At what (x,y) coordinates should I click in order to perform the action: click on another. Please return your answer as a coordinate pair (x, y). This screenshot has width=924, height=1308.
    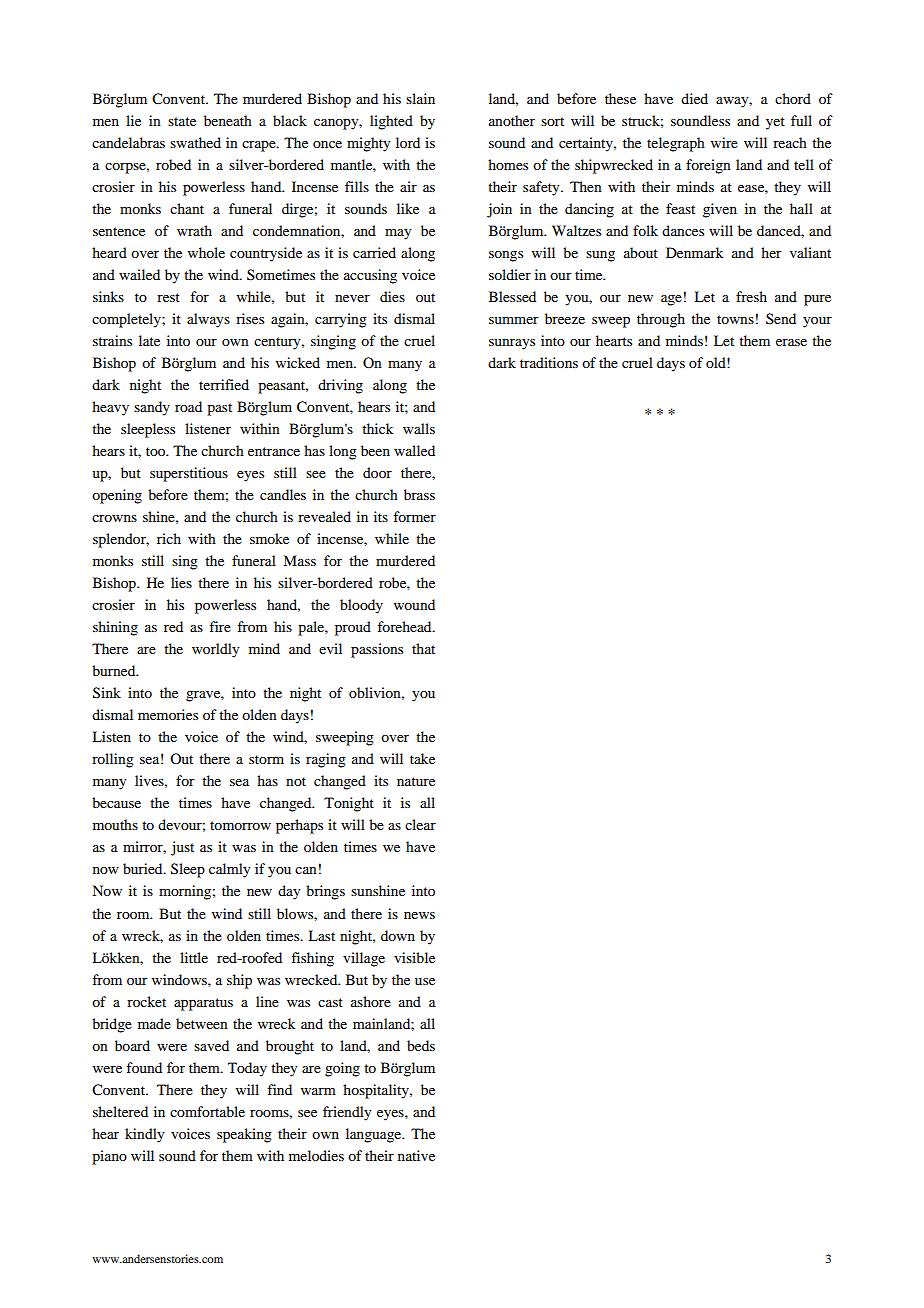
    Looking at the image, I should click on (512, 120).
